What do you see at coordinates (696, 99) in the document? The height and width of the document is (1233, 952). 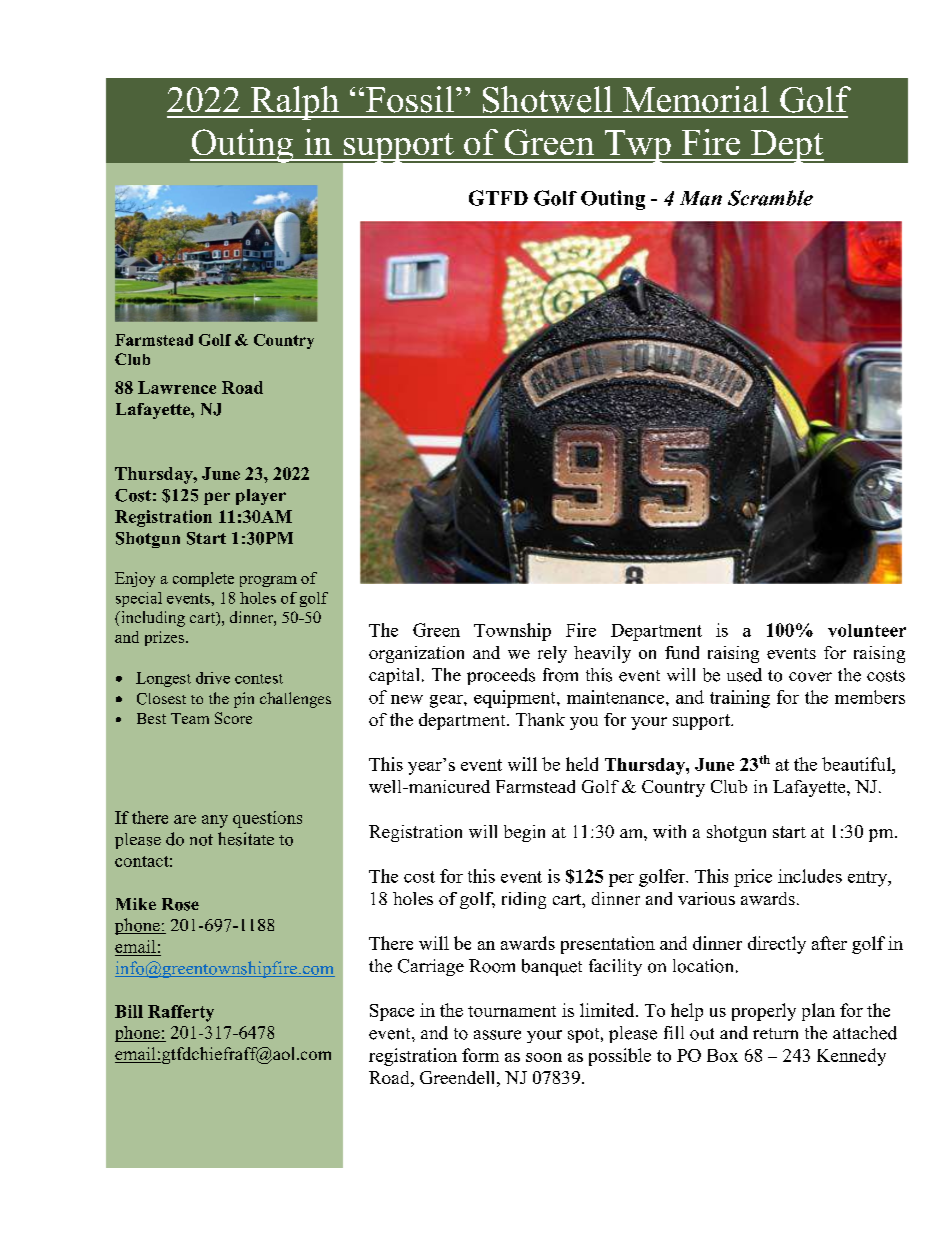 I see `Memorial` at bounding box center [696, 99].
